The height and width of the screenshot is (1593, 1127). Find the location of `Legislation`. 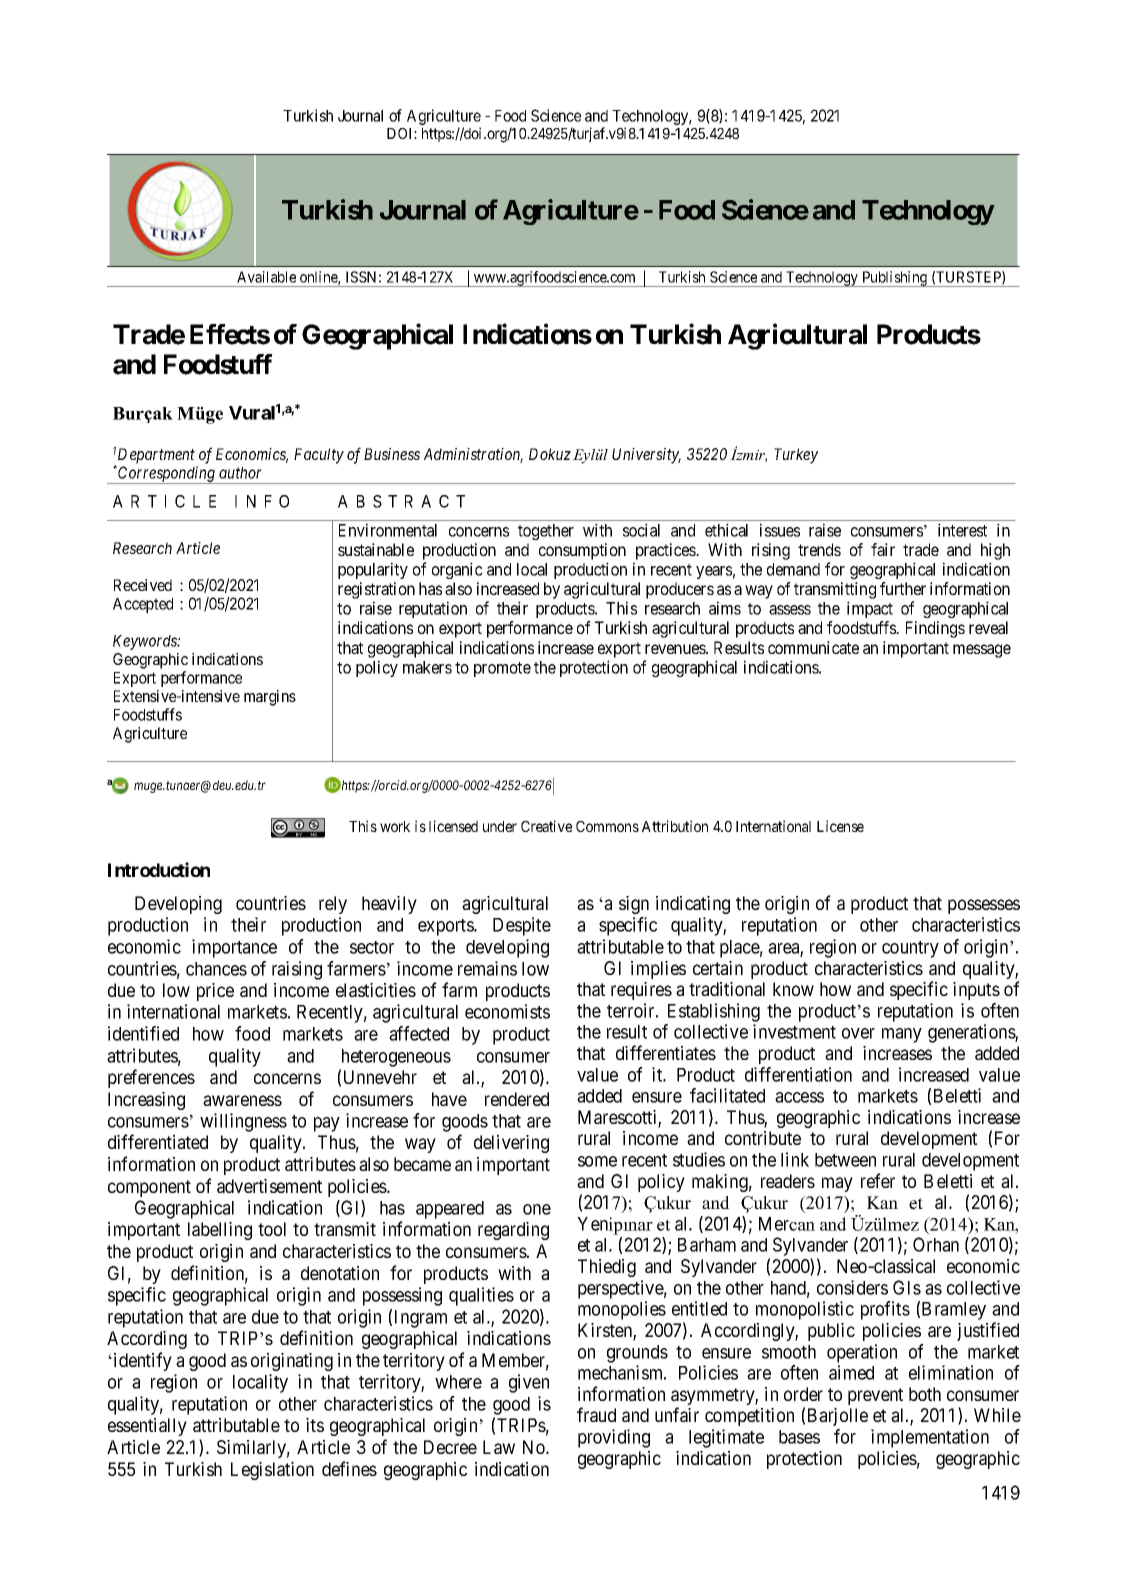

Legislation is located at coordinates (272, 1471).
